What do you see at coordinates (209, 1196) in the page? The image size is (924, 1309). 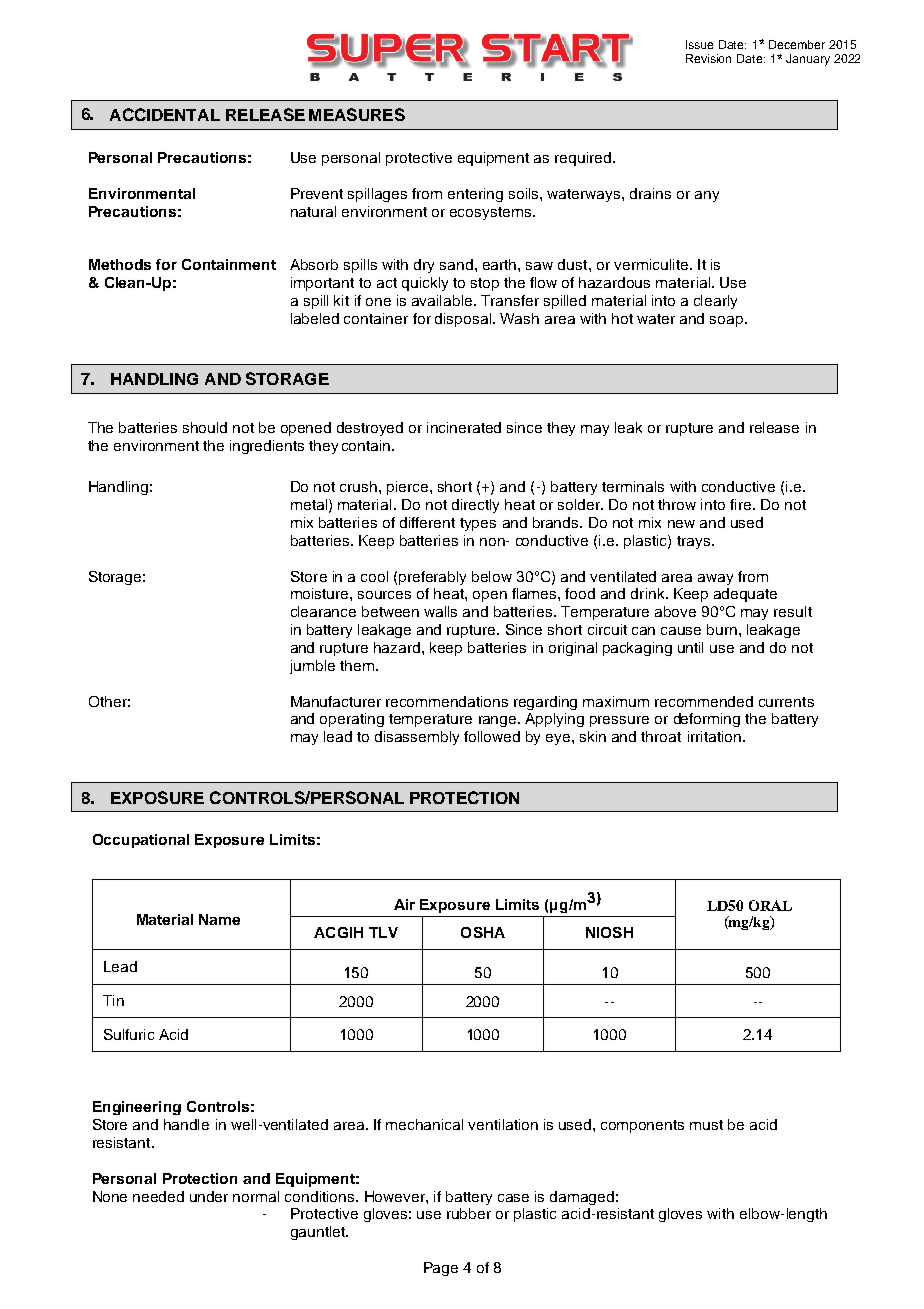 I see `under` at bounding box center [209, 1196].
